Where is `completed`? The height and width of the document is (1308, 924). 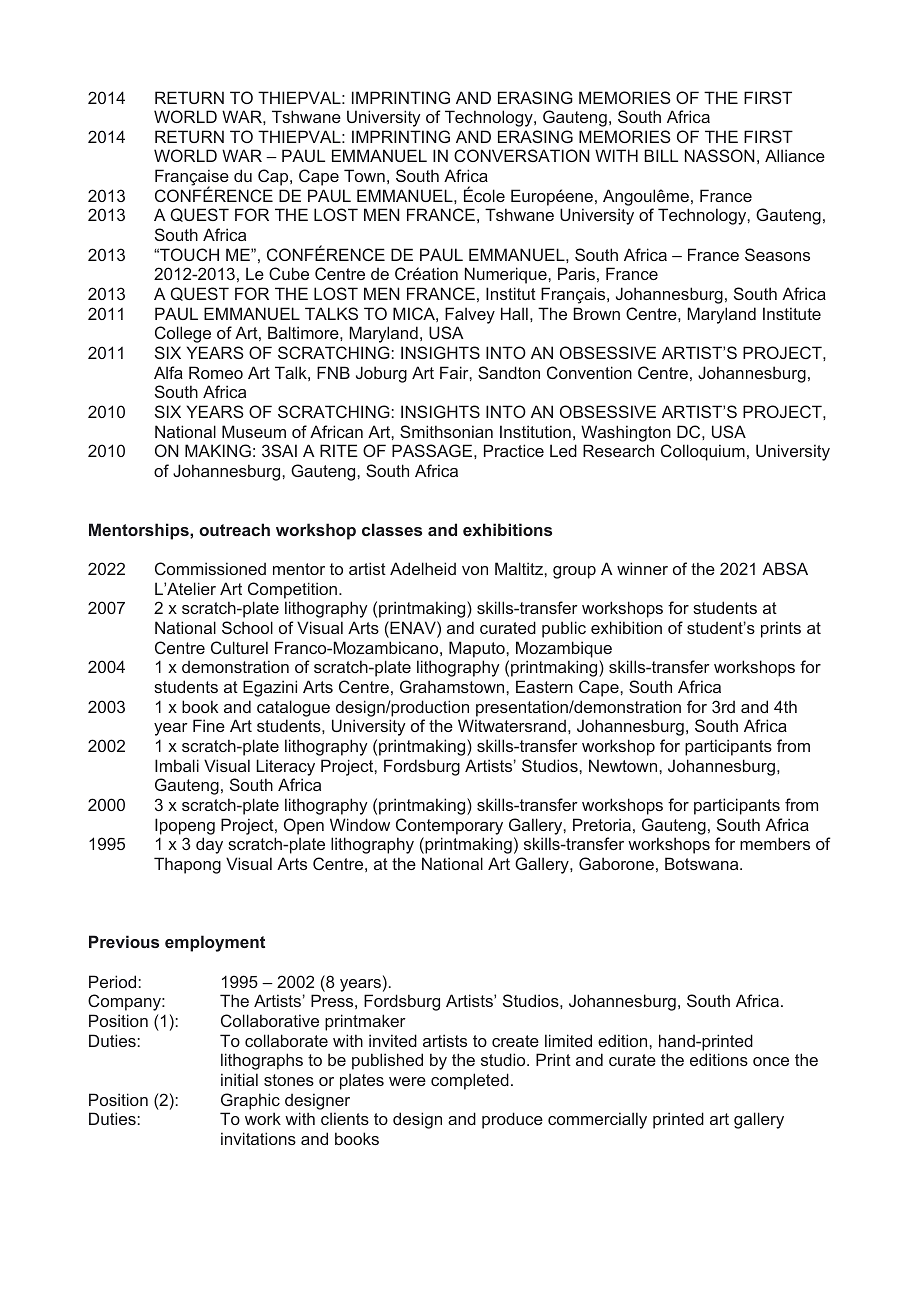 completed is located at coordinates (470, 1081).
